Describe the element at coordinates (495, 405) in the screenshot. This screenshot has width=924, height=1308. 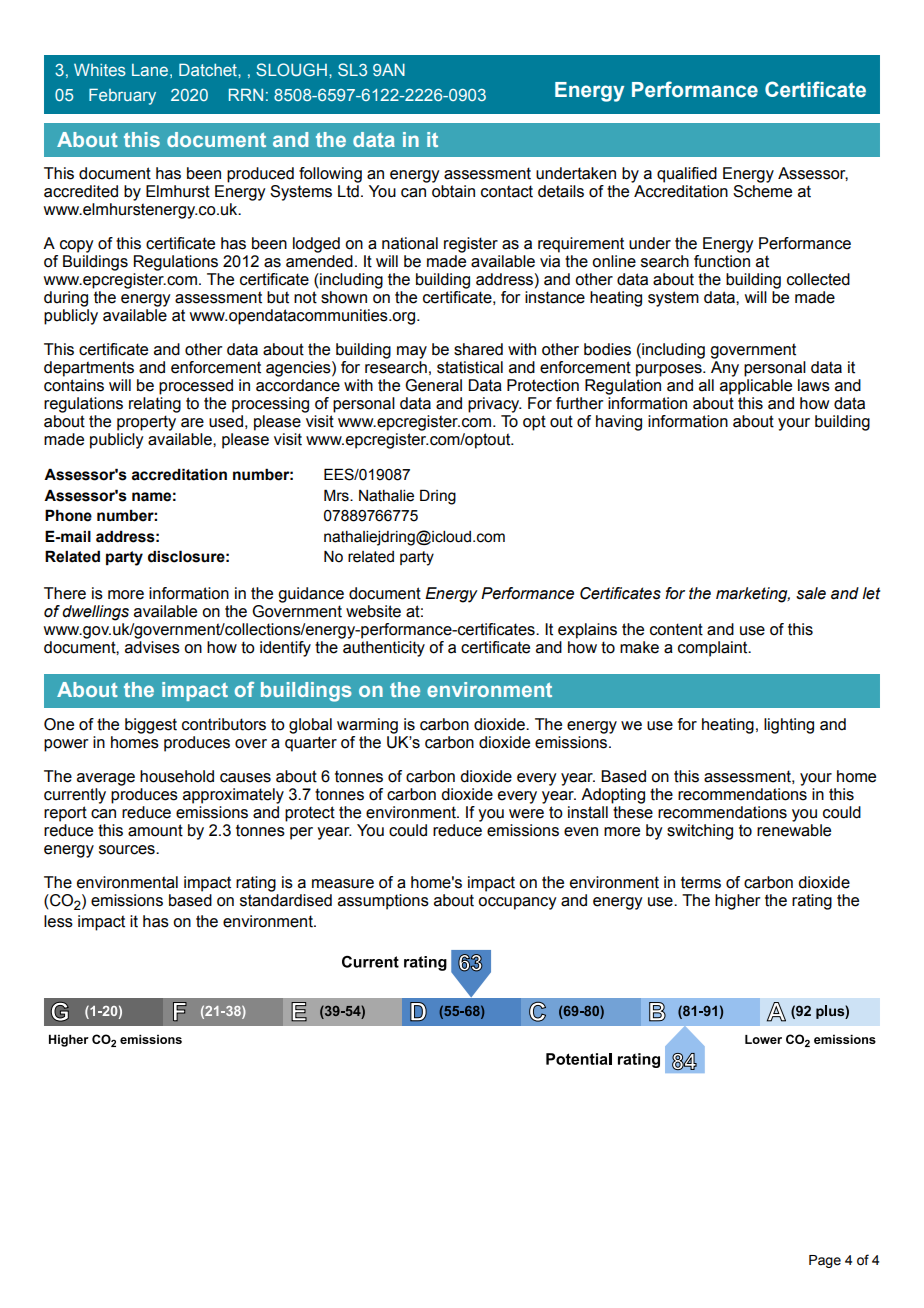
I see `privacy` at that location.
